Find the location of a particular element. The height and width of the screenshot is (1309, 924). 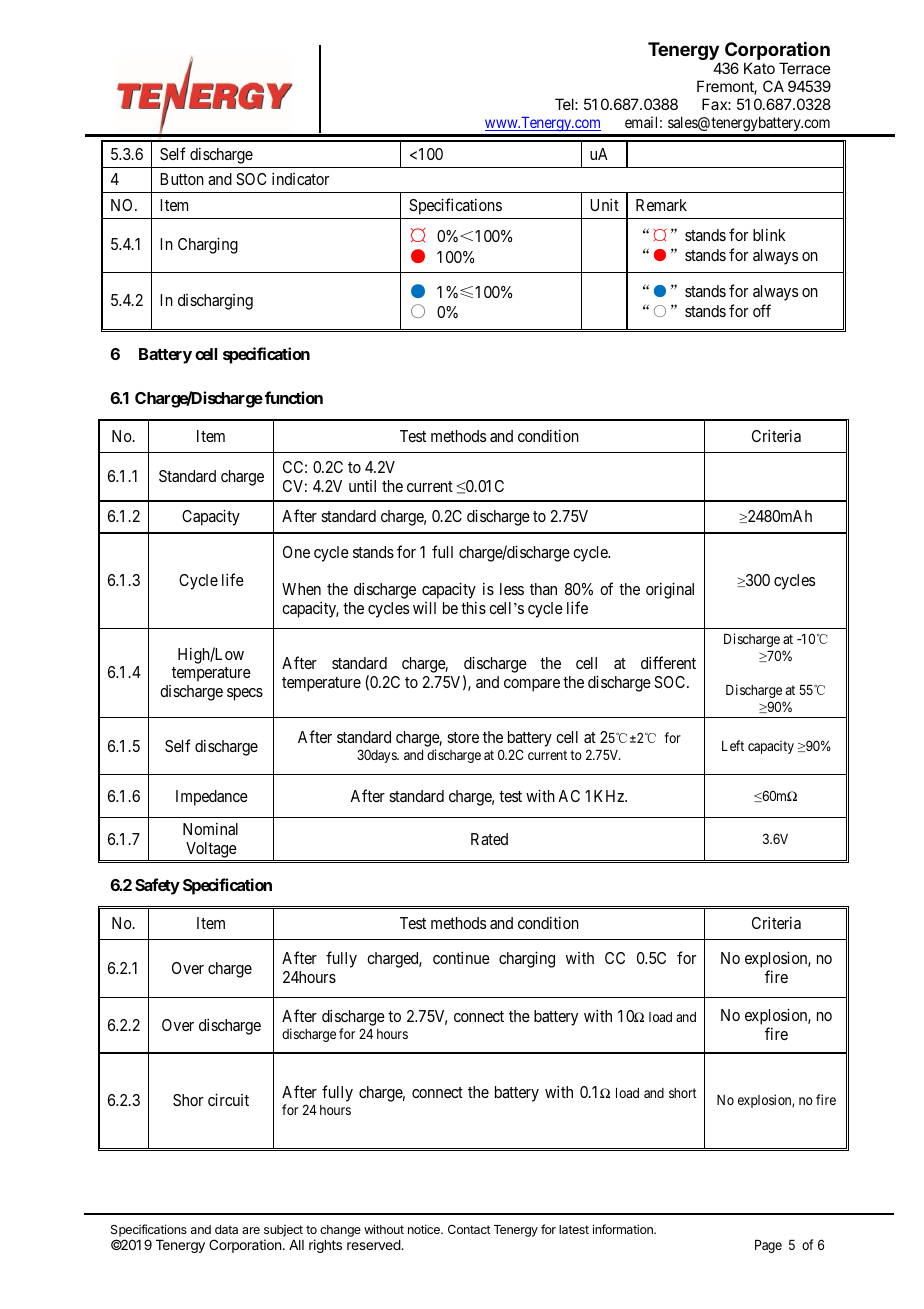

indicator is located at coordinates (300, 178).
